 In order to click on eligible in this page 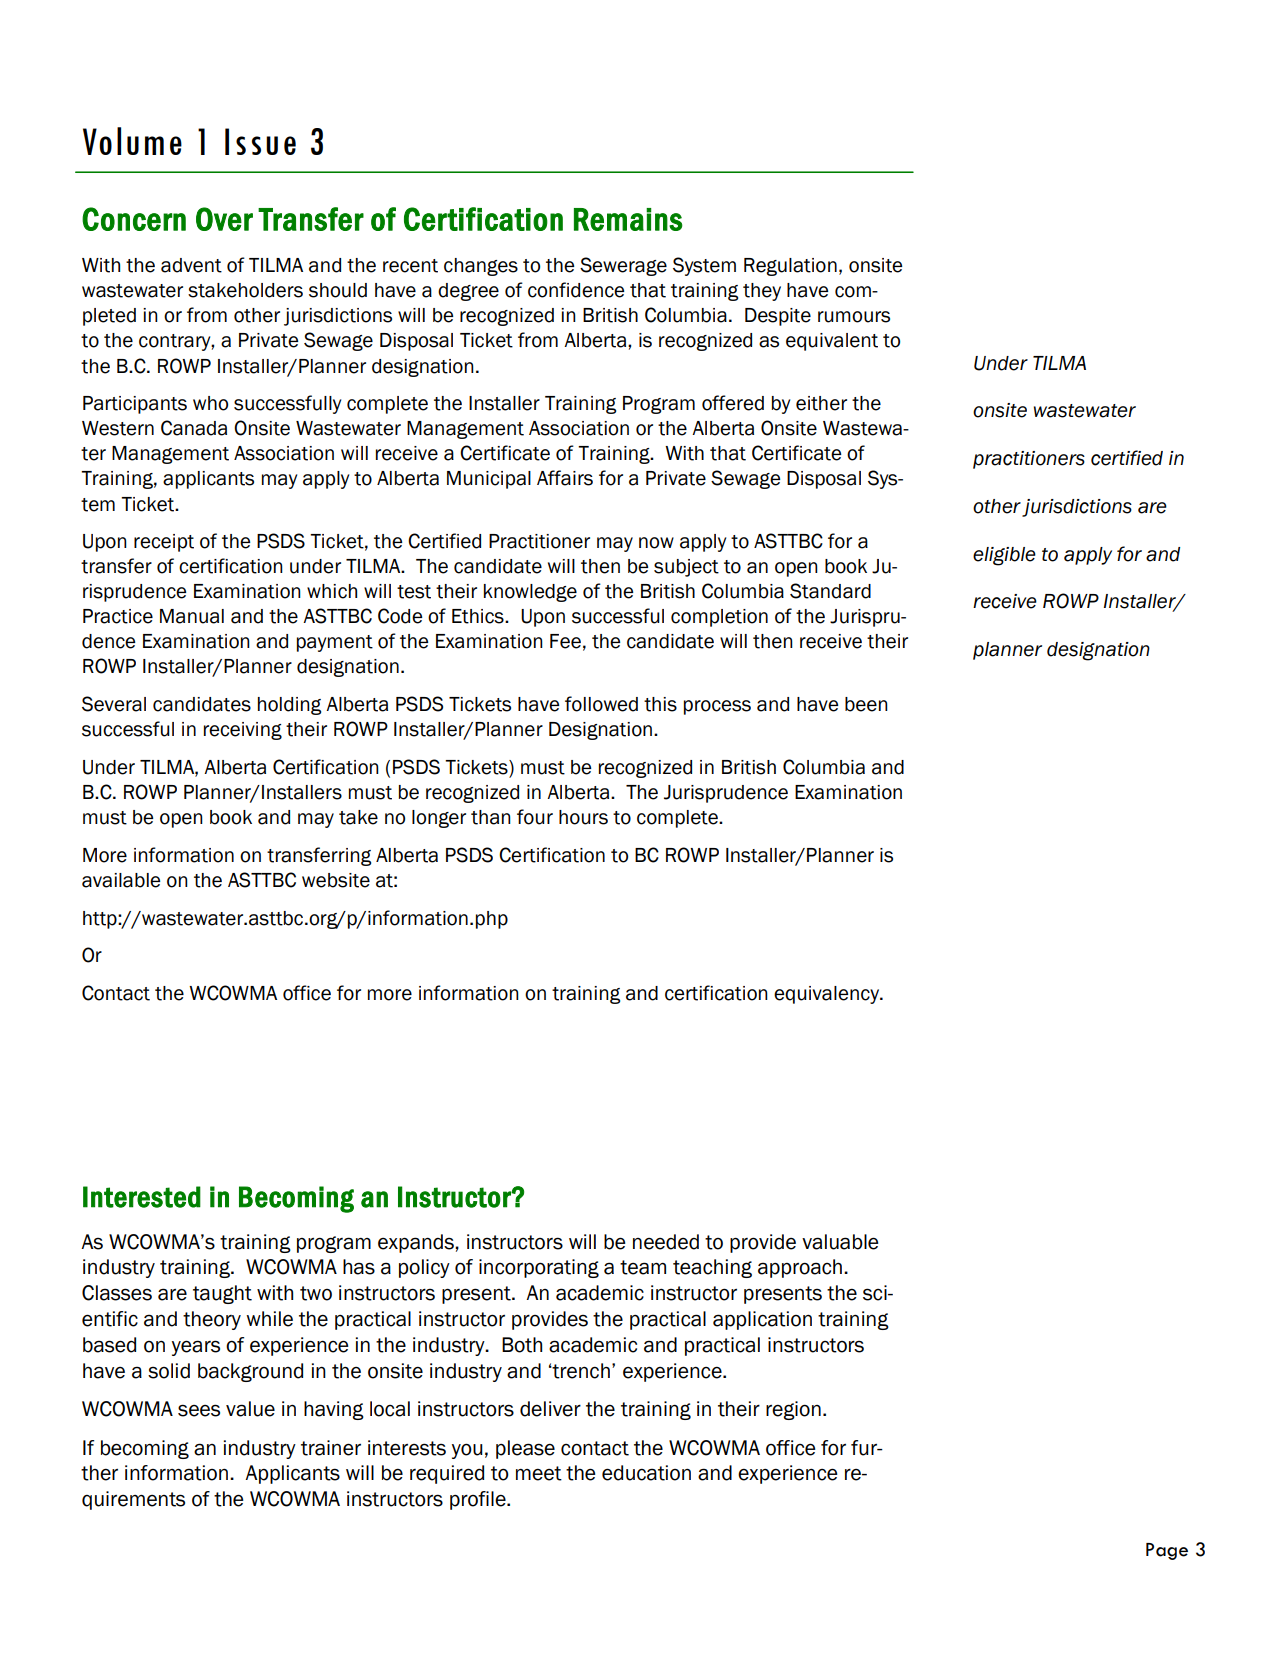, I will do `click(1004, 556)`.
